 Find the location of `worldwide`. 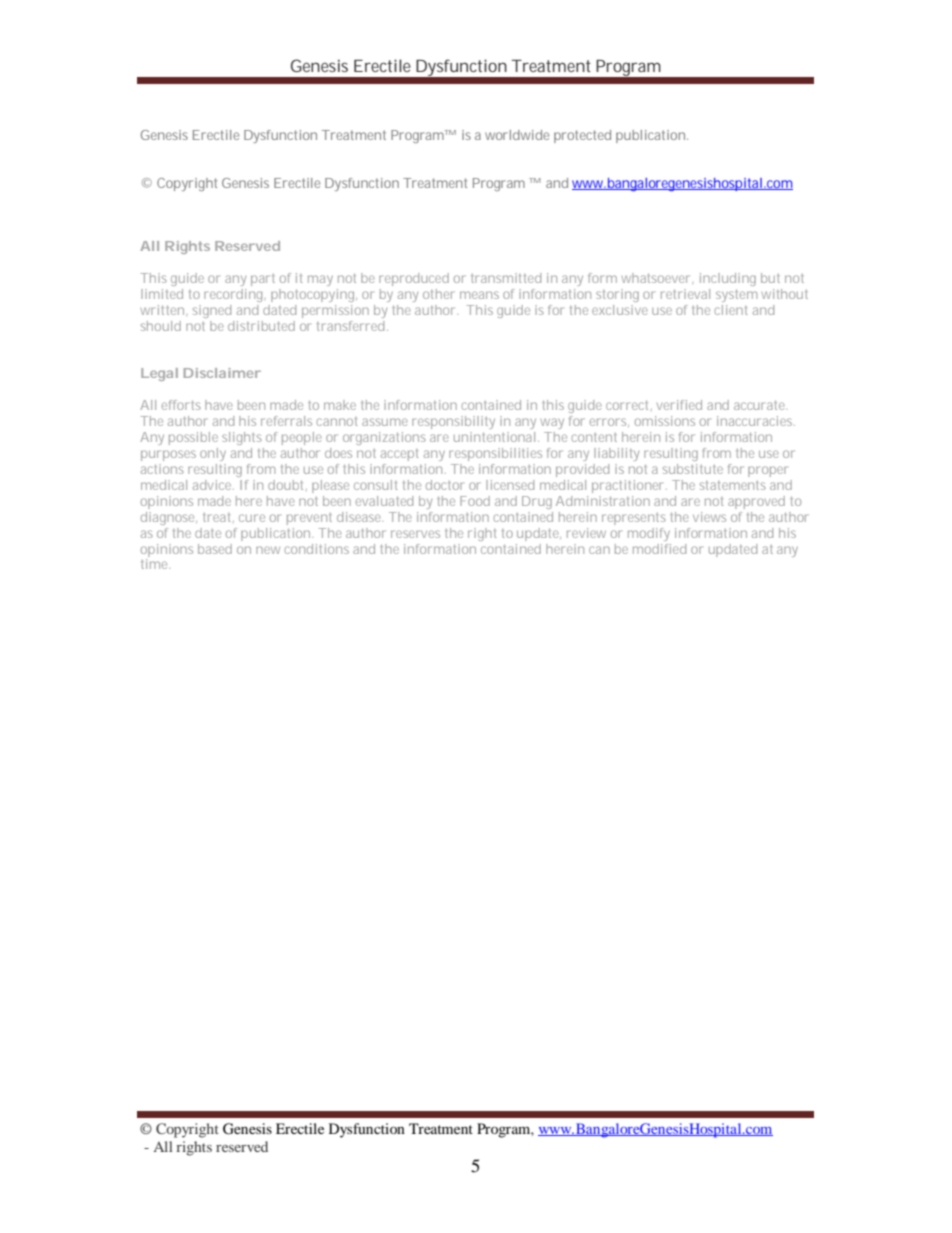

worldwide is located at coordinates (517, 135).
